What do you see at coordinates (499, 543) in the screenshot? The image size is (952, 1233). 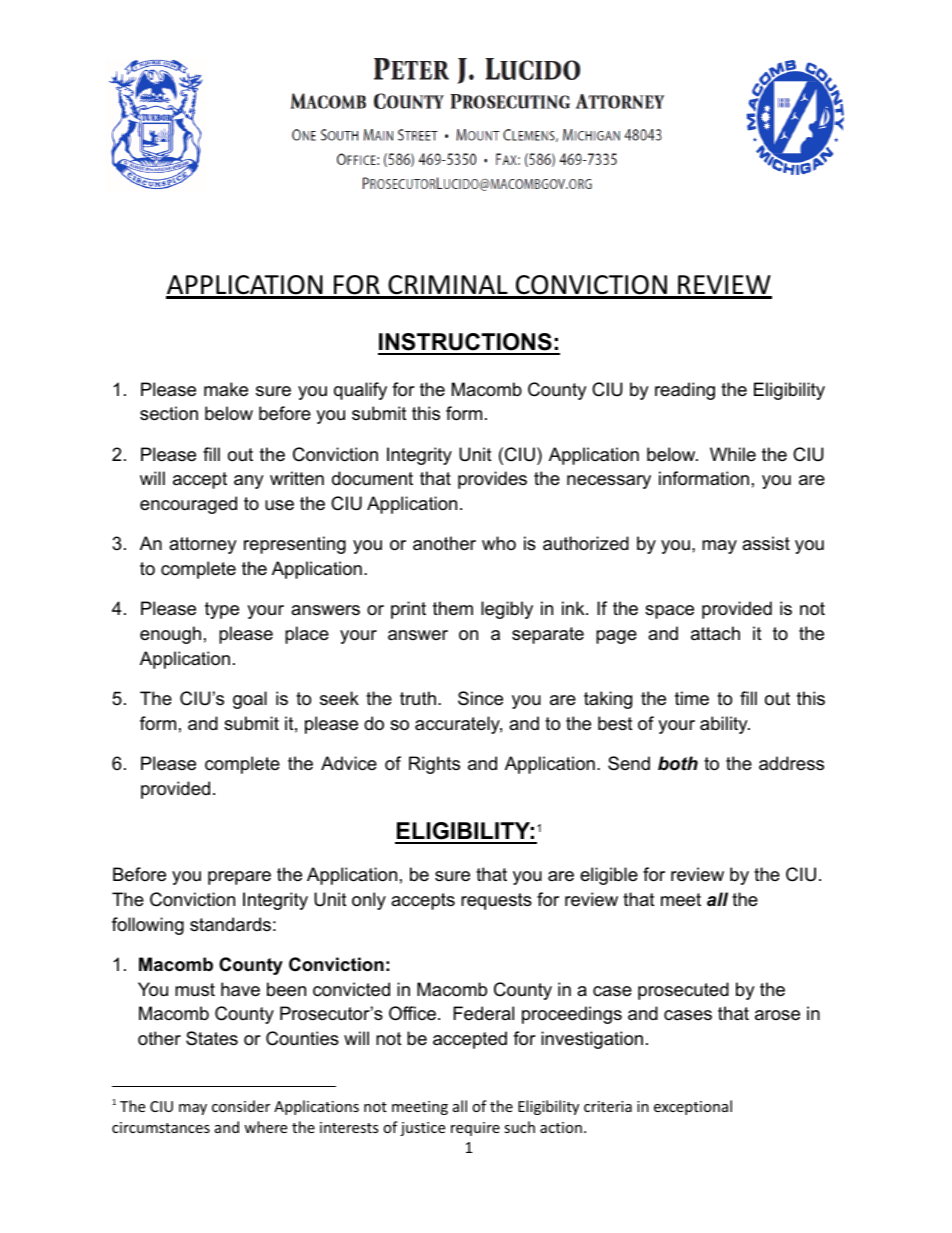 I see `who` at bounding box center [499, 543].
